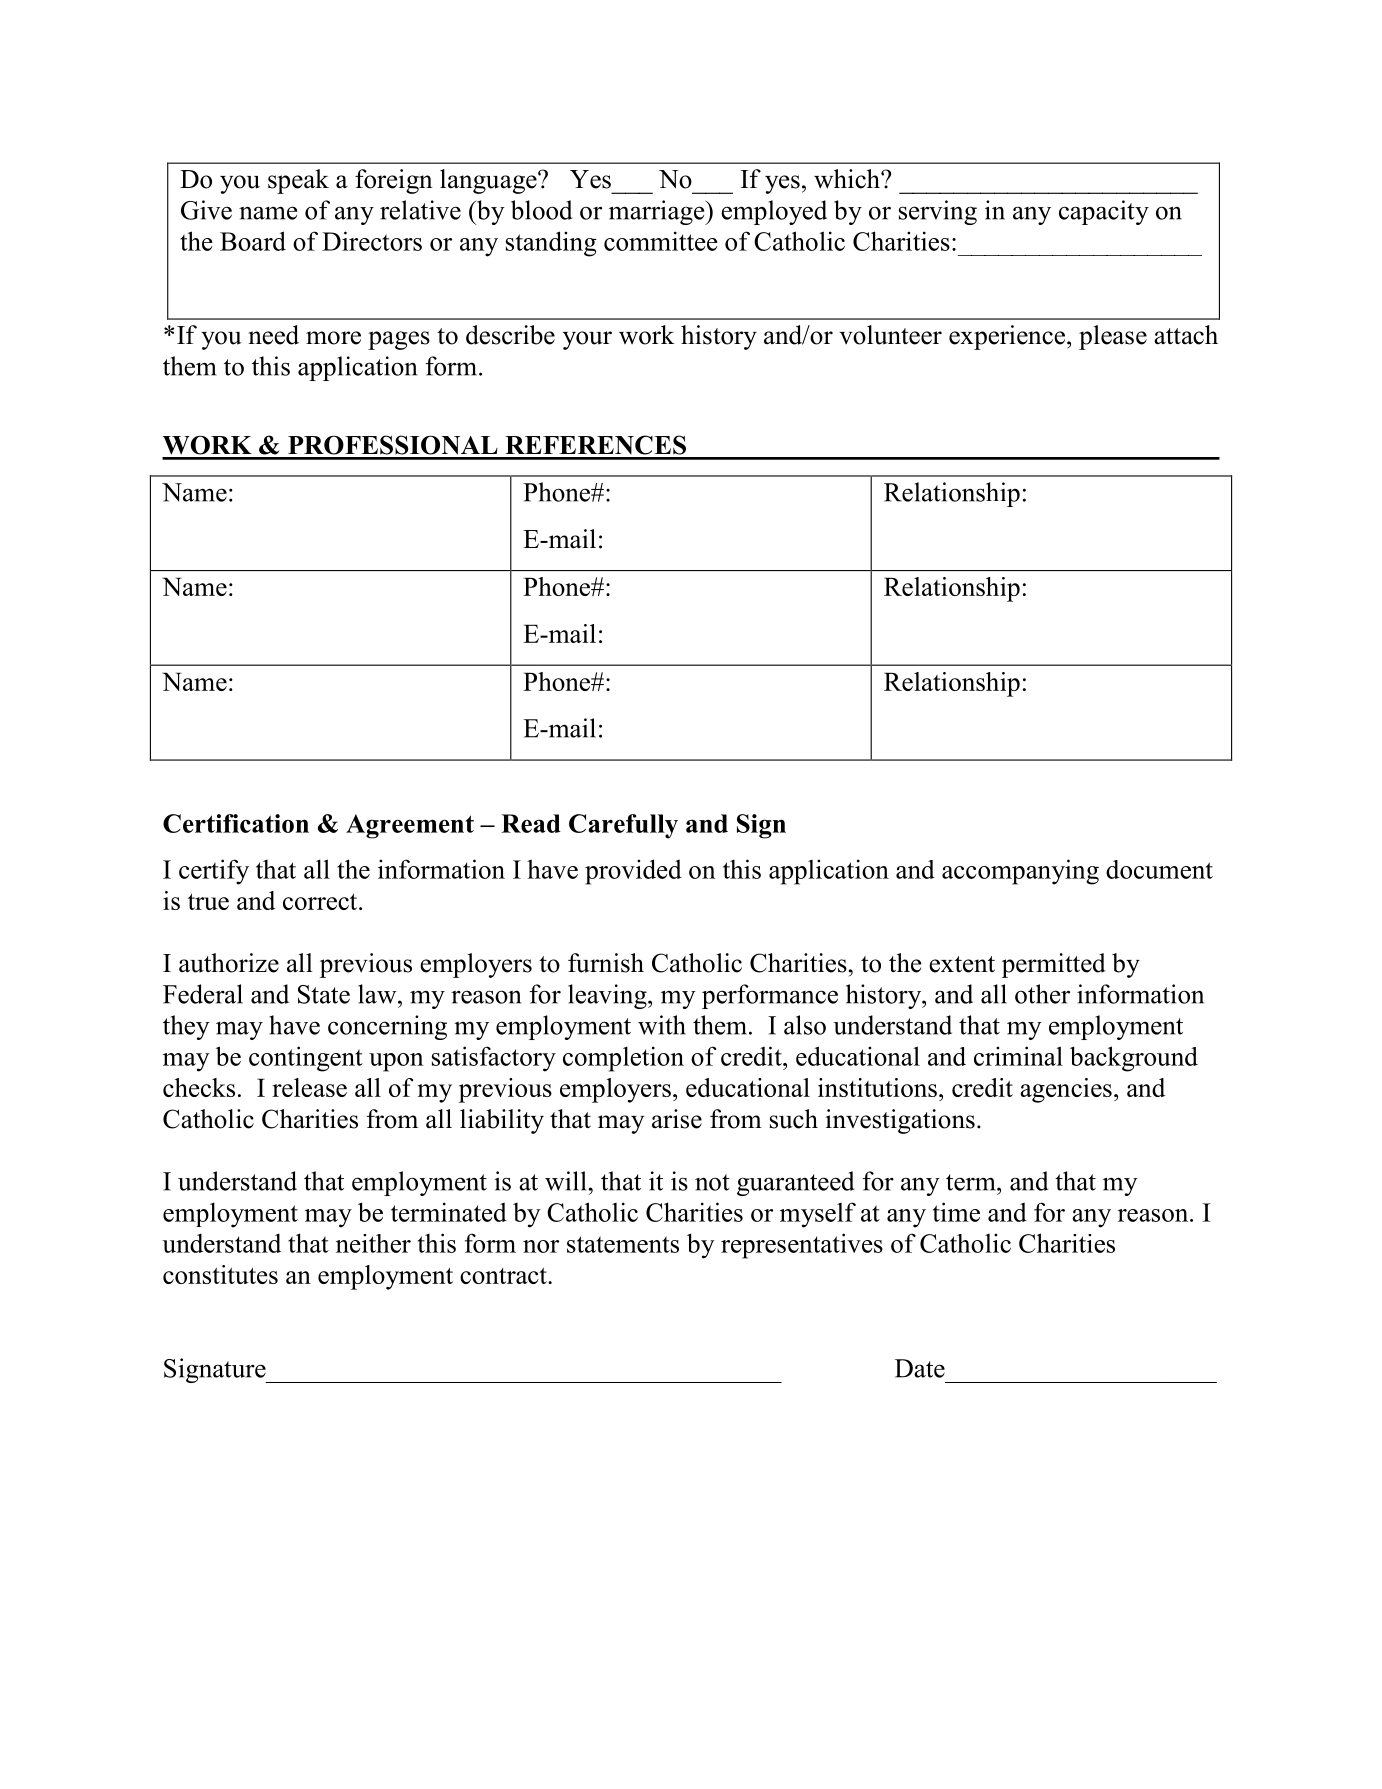 This screenshot has height=1789, width=1382. Describe the element at coordinates (373, 1243) in the screenshot. I see `neither` at that location.
